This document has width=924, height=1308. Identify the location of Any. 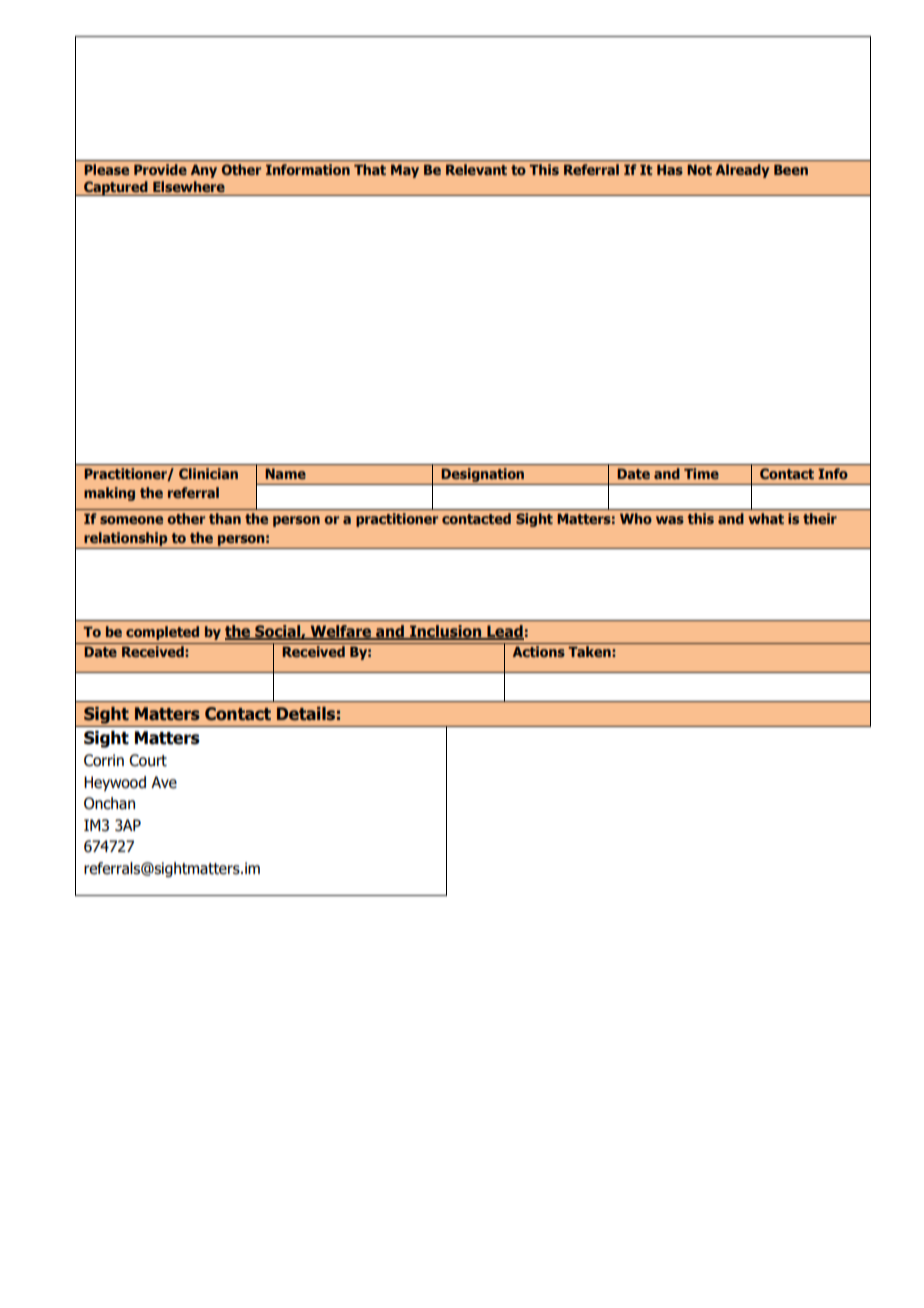
(204, 171).
